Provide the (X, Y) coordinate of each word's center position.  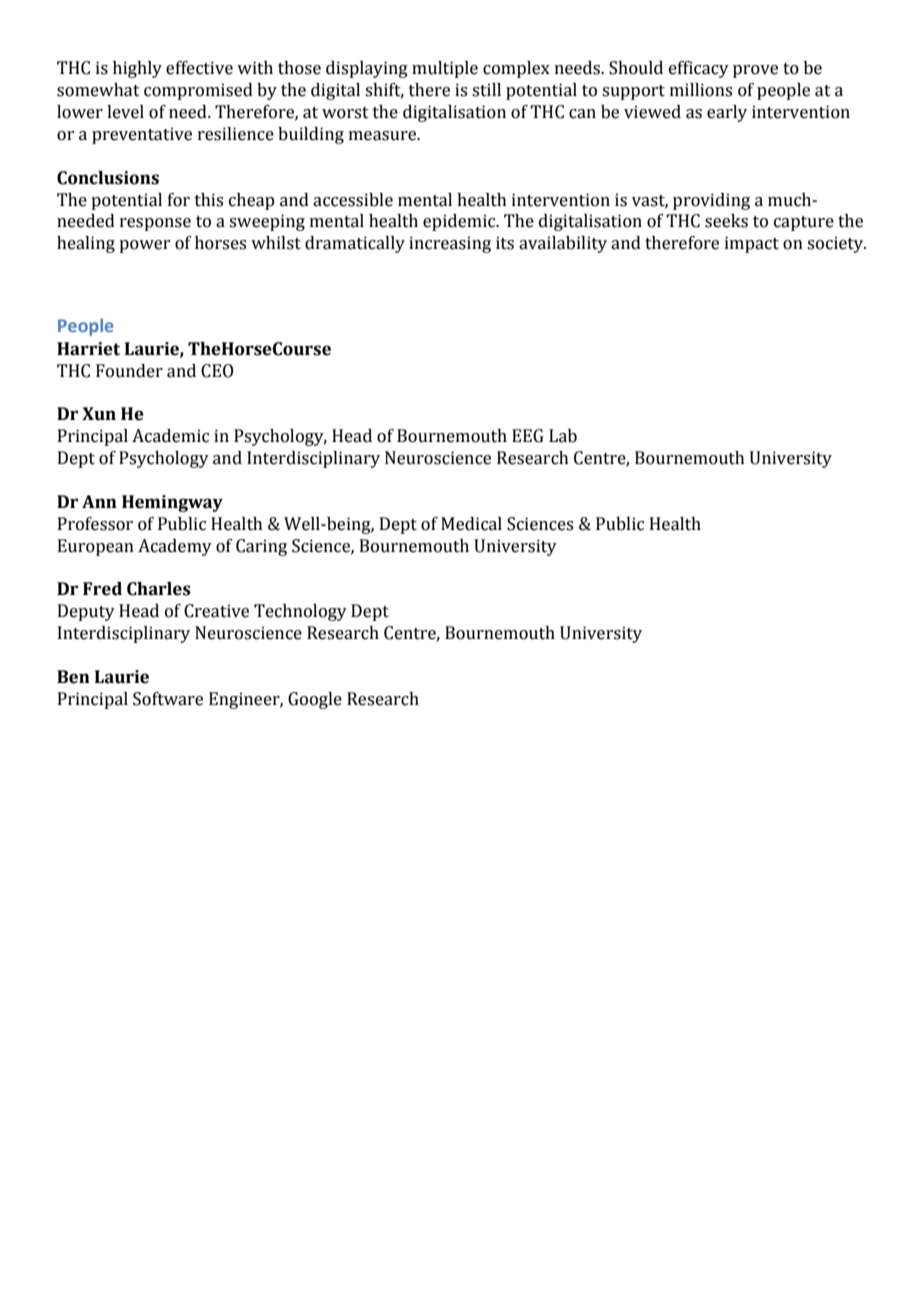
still (486, 90)
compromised (198, 91)
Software (168, 699)
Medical (471, 524)
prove (755, 71)
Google (315, 700)
